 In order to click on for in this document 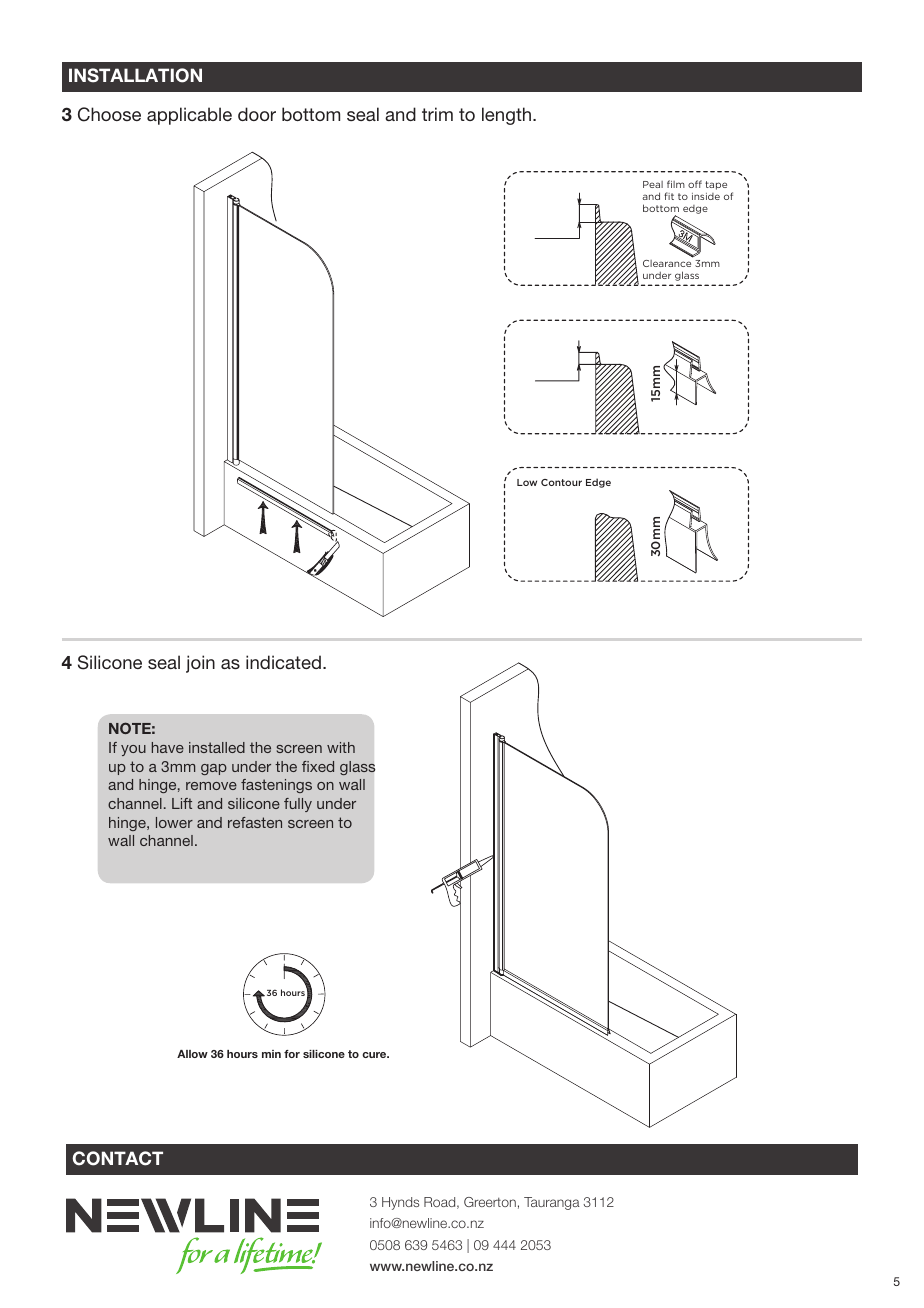, I will do `click(292, 1054)`.
